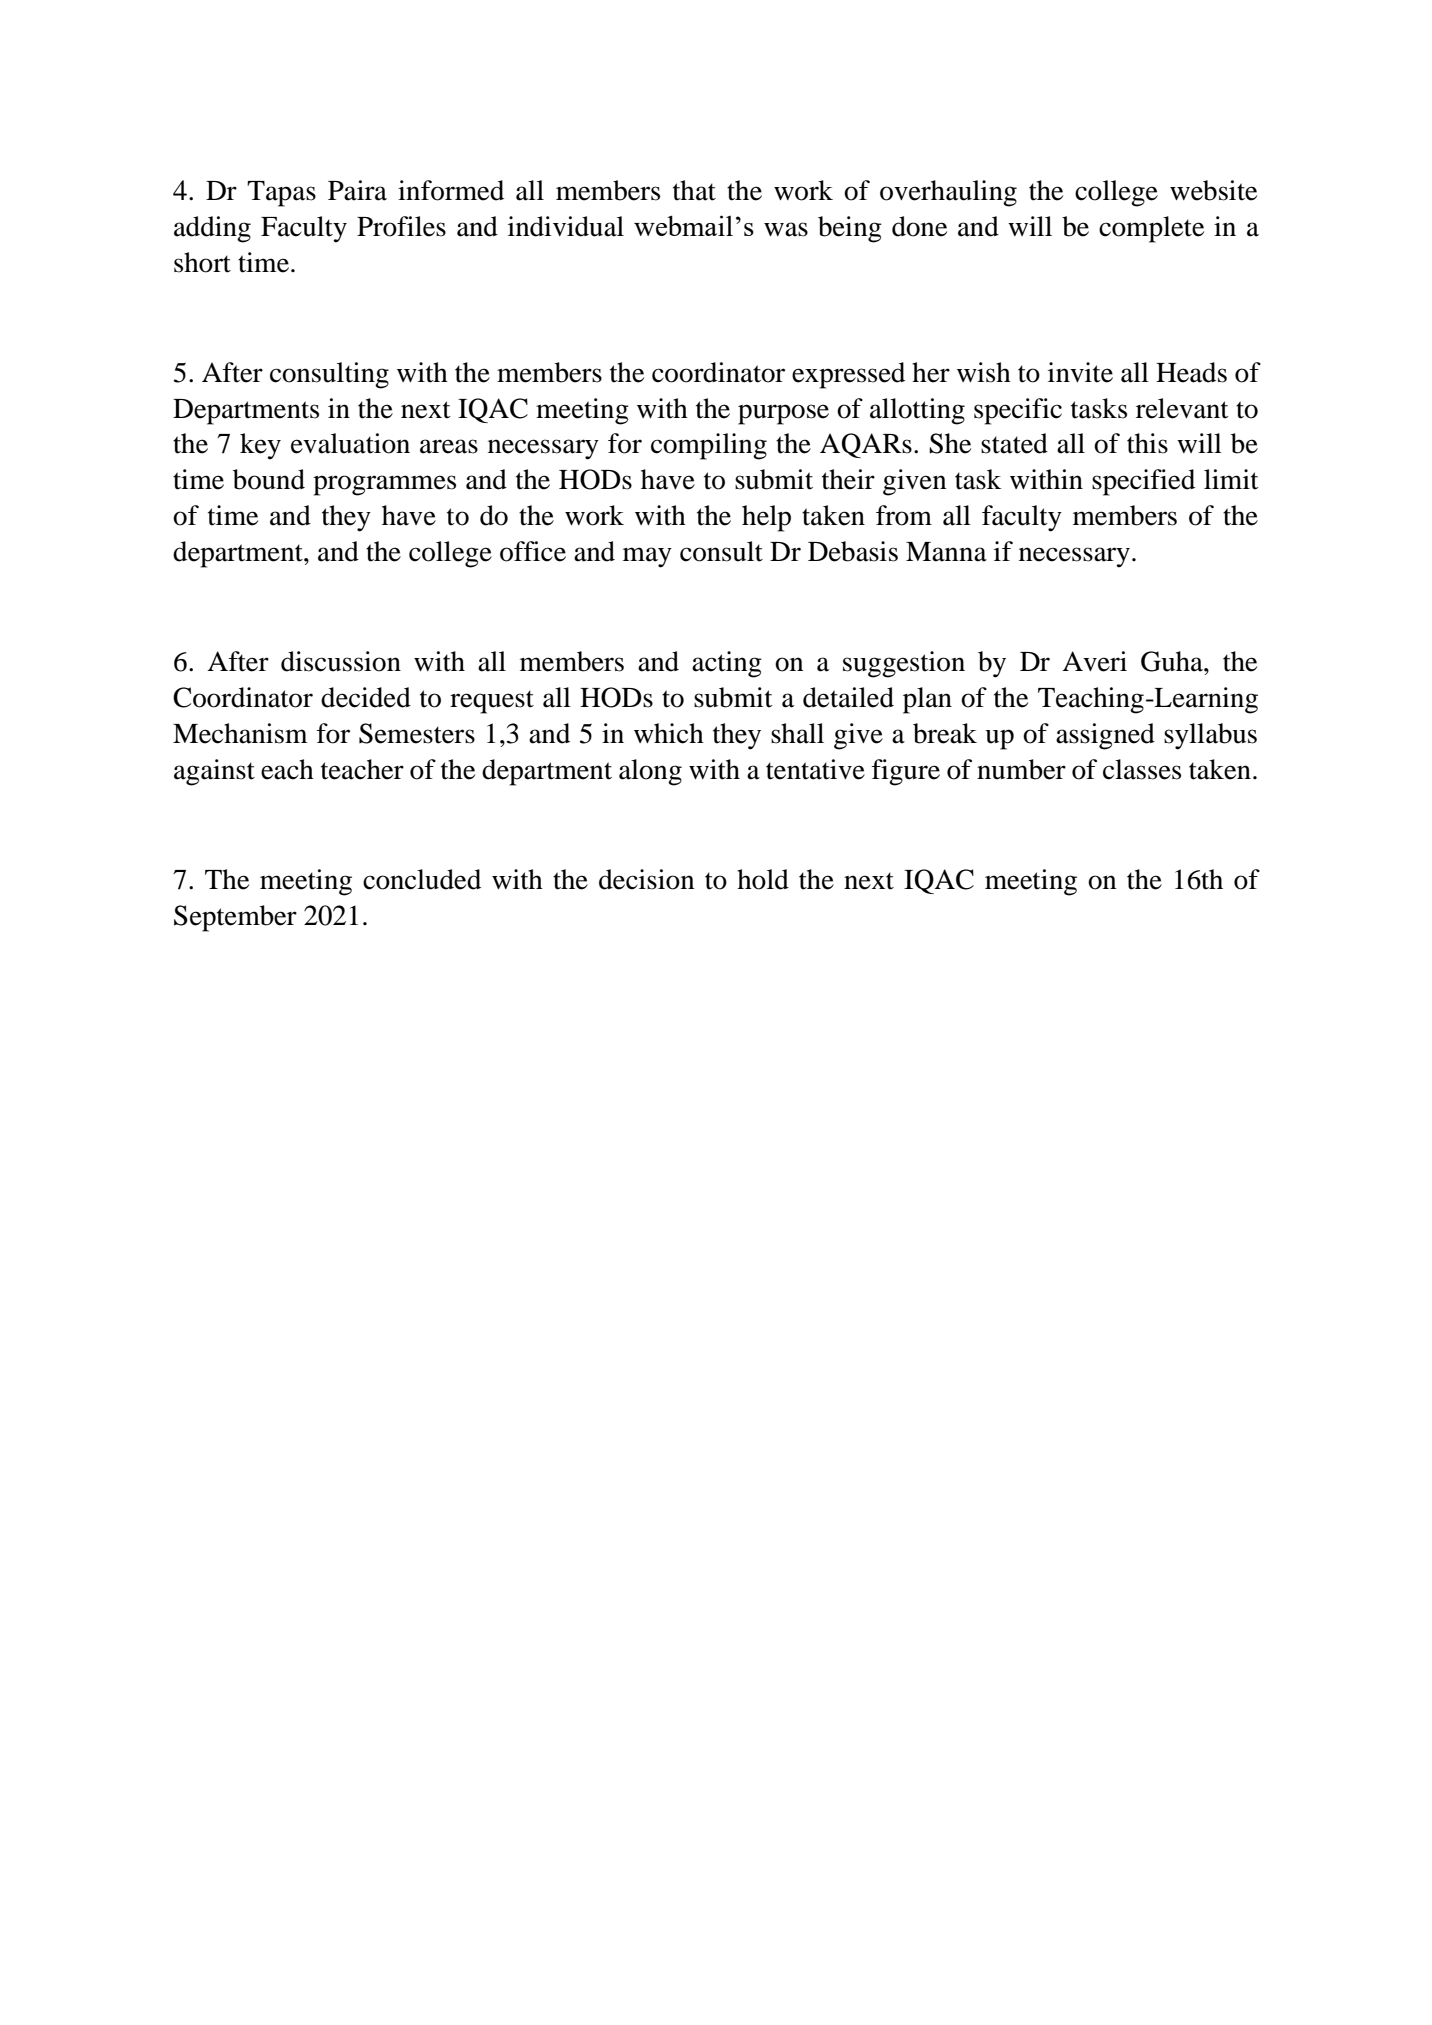  Describe the element at coordinates (422, 879) in the page. I see `concluded` at that location.
